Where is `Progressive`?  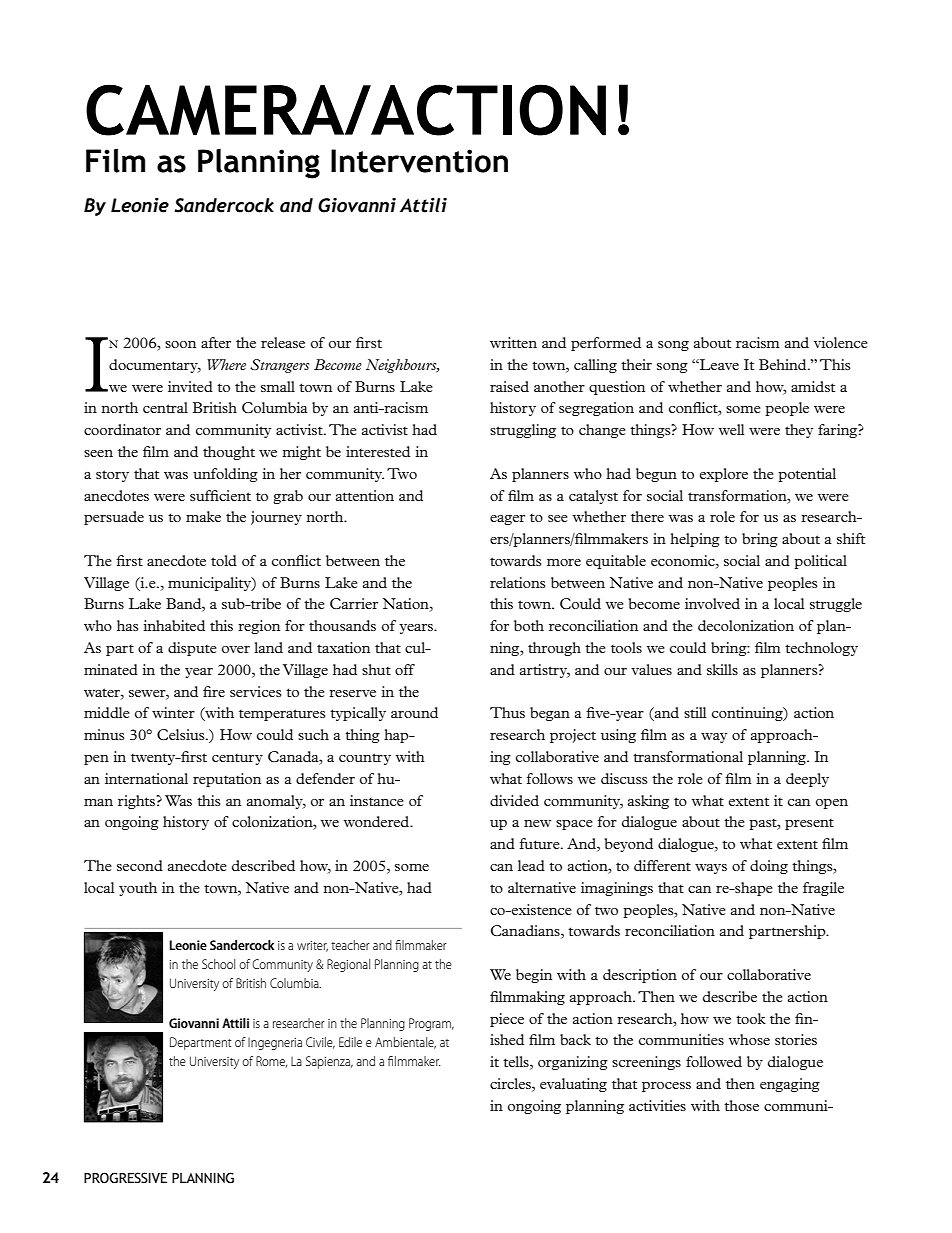 Progressive is located at coordinates (125, 1178).
